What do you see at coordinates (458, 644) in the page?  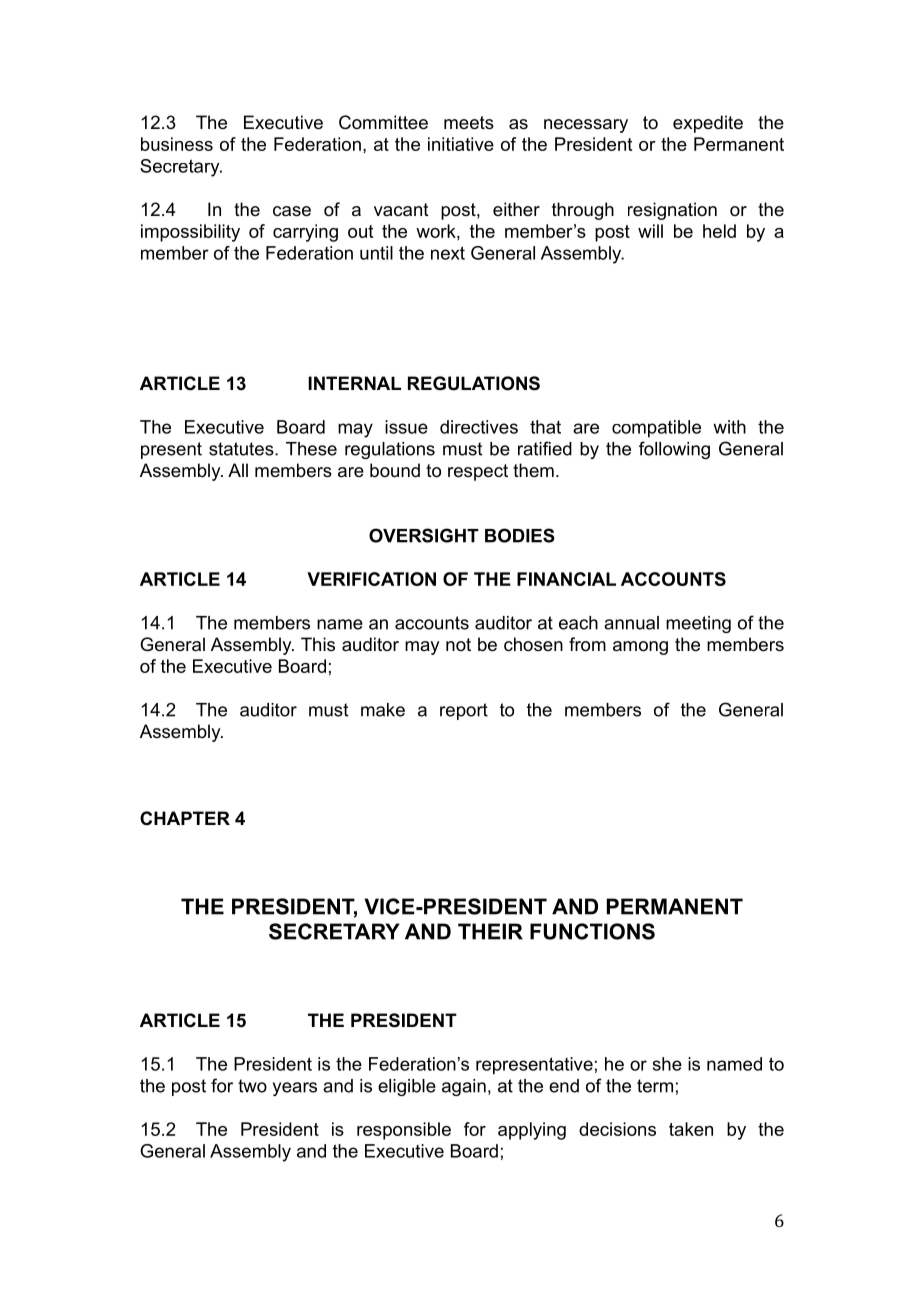 I see `not` at bounding box center [458, 644].
